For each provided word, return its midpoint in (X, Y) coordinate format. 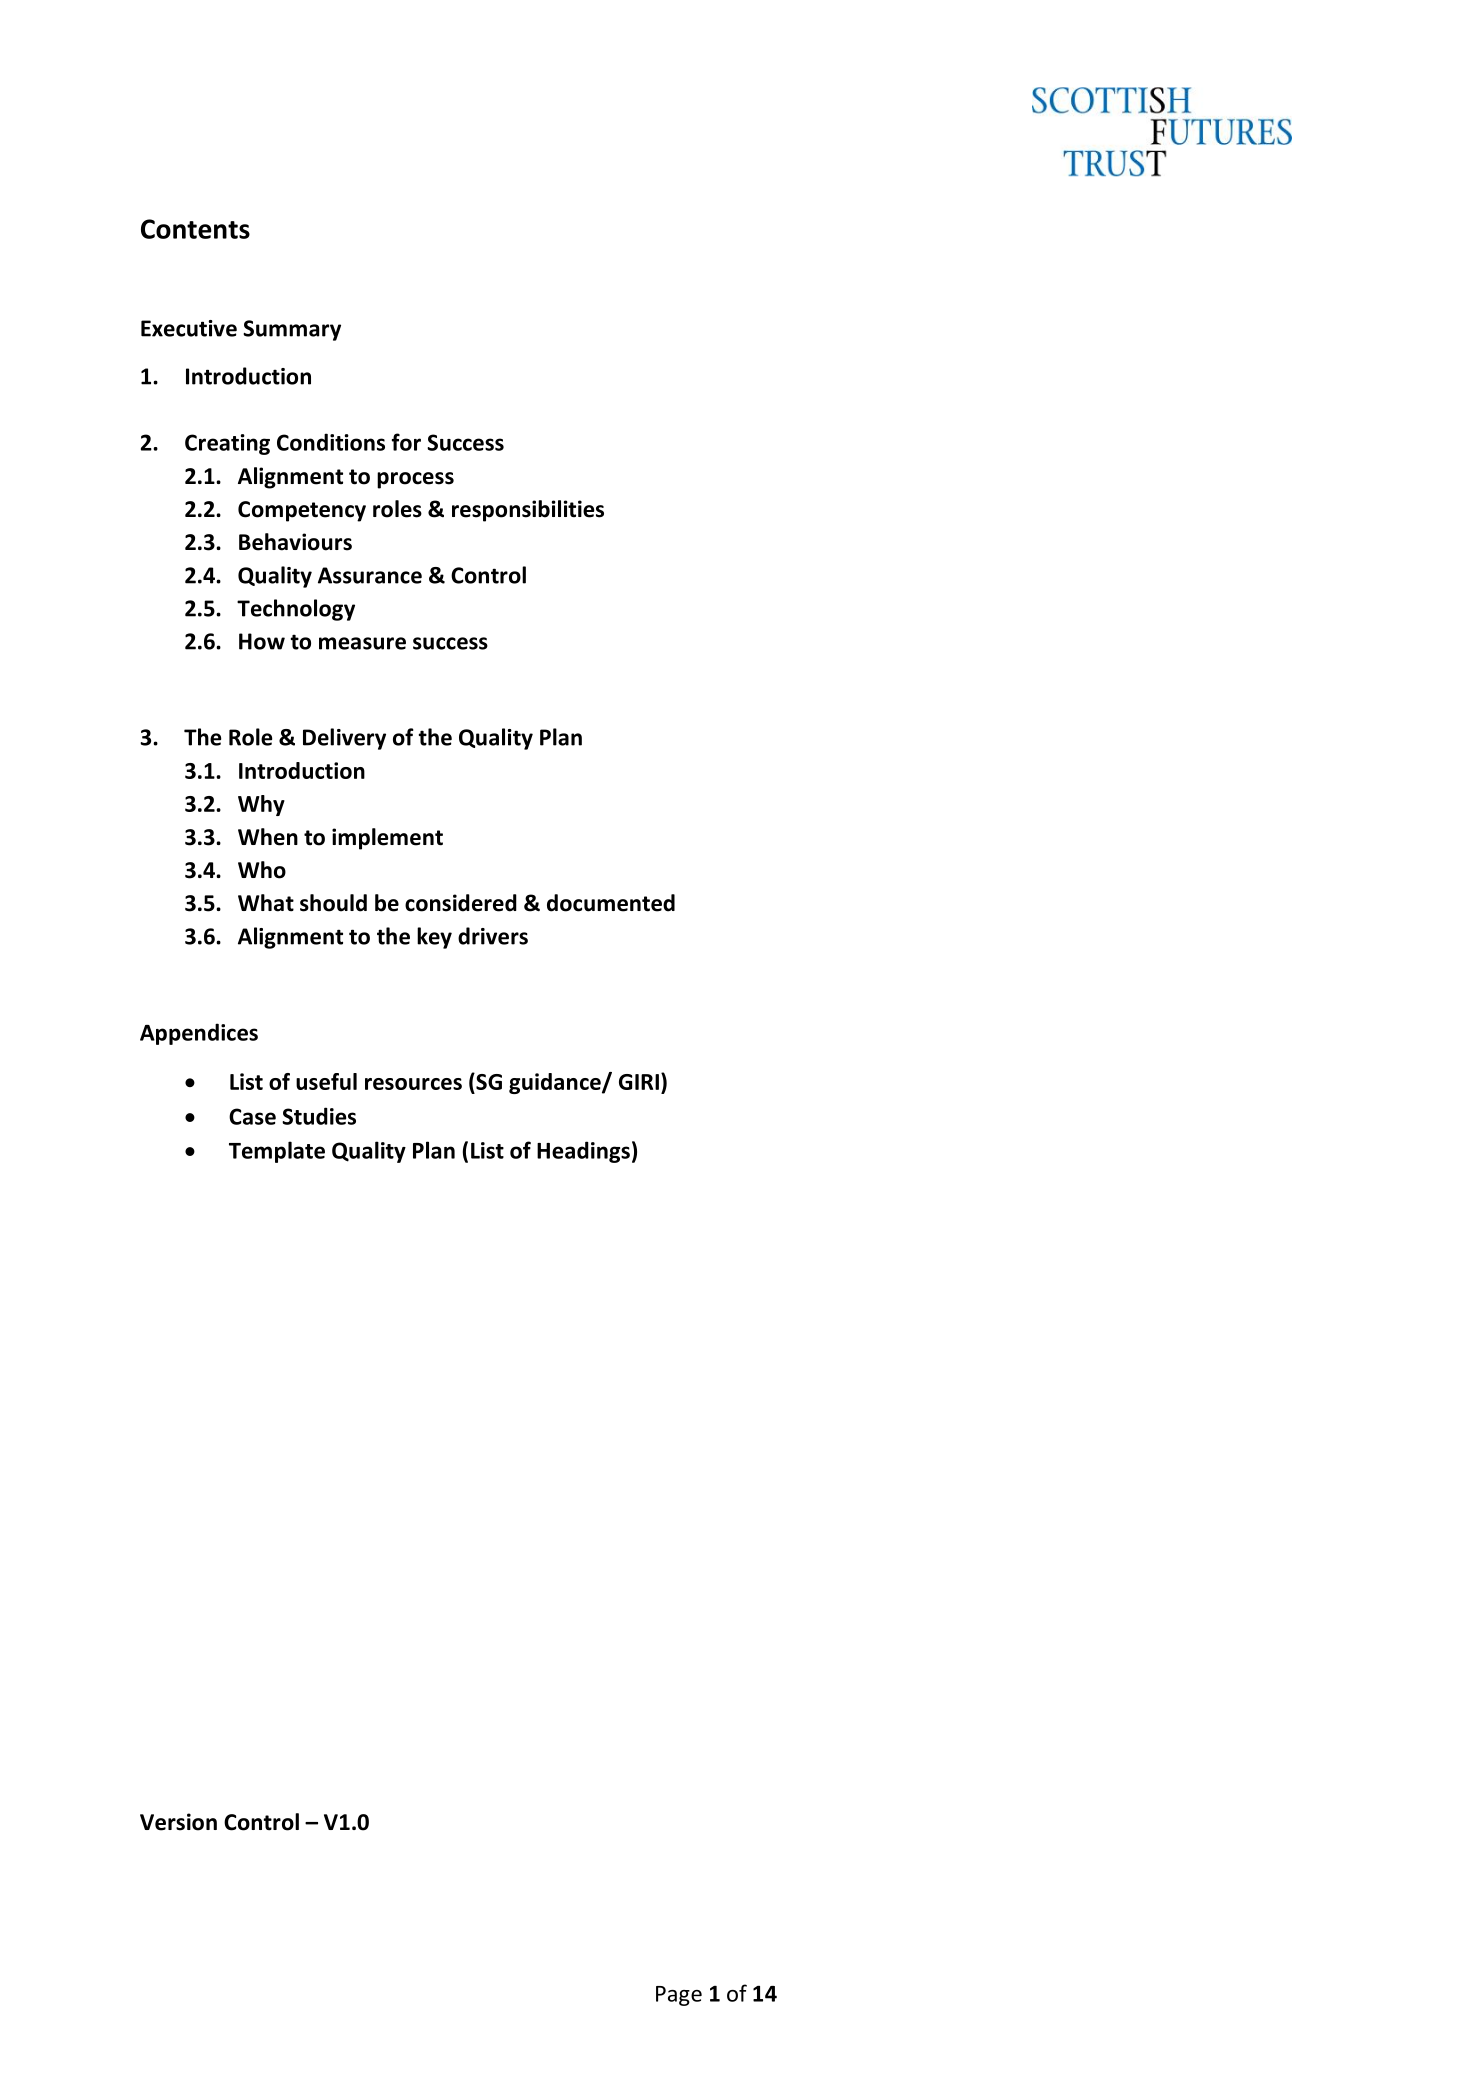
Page (679, 1996)
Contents (195, 229)
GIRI (639, 1082)
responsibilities (528, 511)
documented (611, 903)
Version (178, 1822)
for (406, 442)
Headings (583, 1152)
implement (387, 839)
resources (413, 1084)
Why (261, 805)
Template (277, 1152)
